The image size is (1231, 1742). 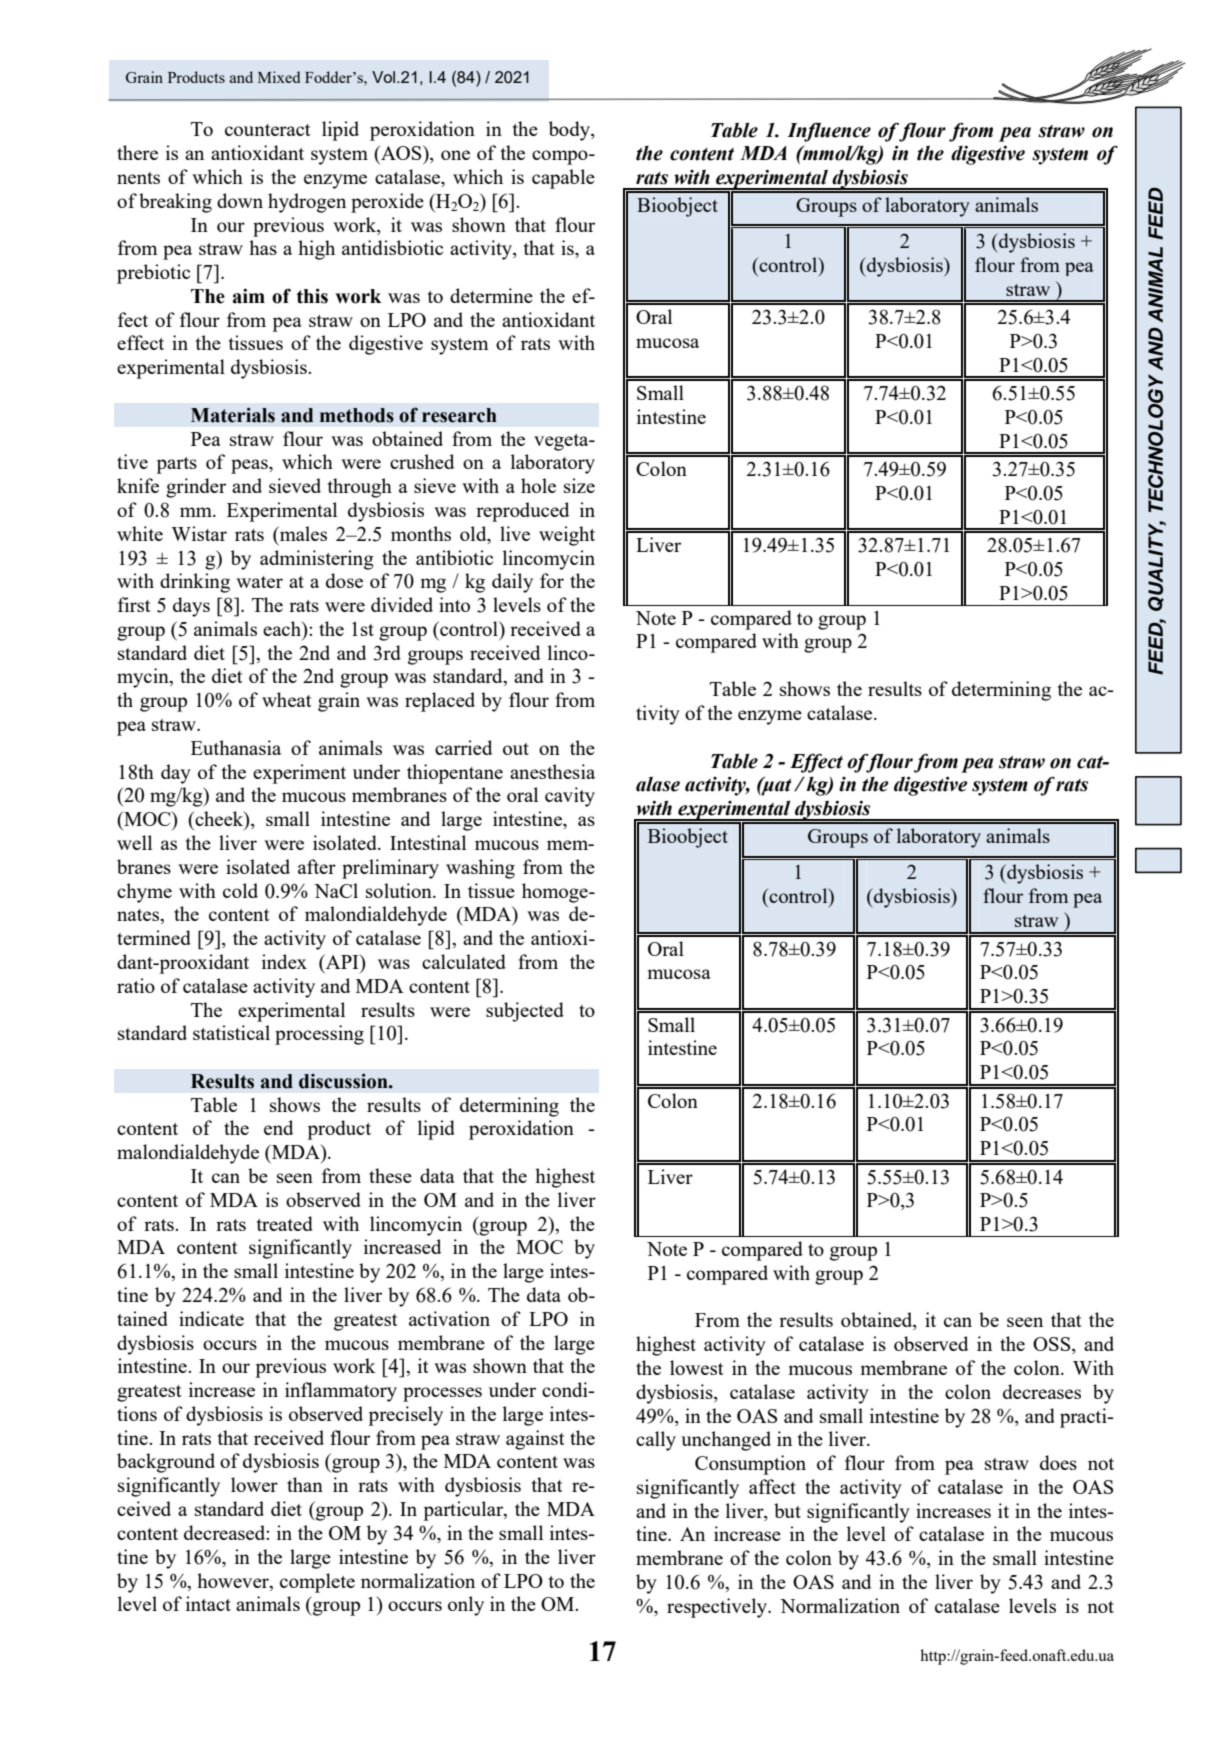 I want to click on anesthesia, so click(x=552, y=771).
